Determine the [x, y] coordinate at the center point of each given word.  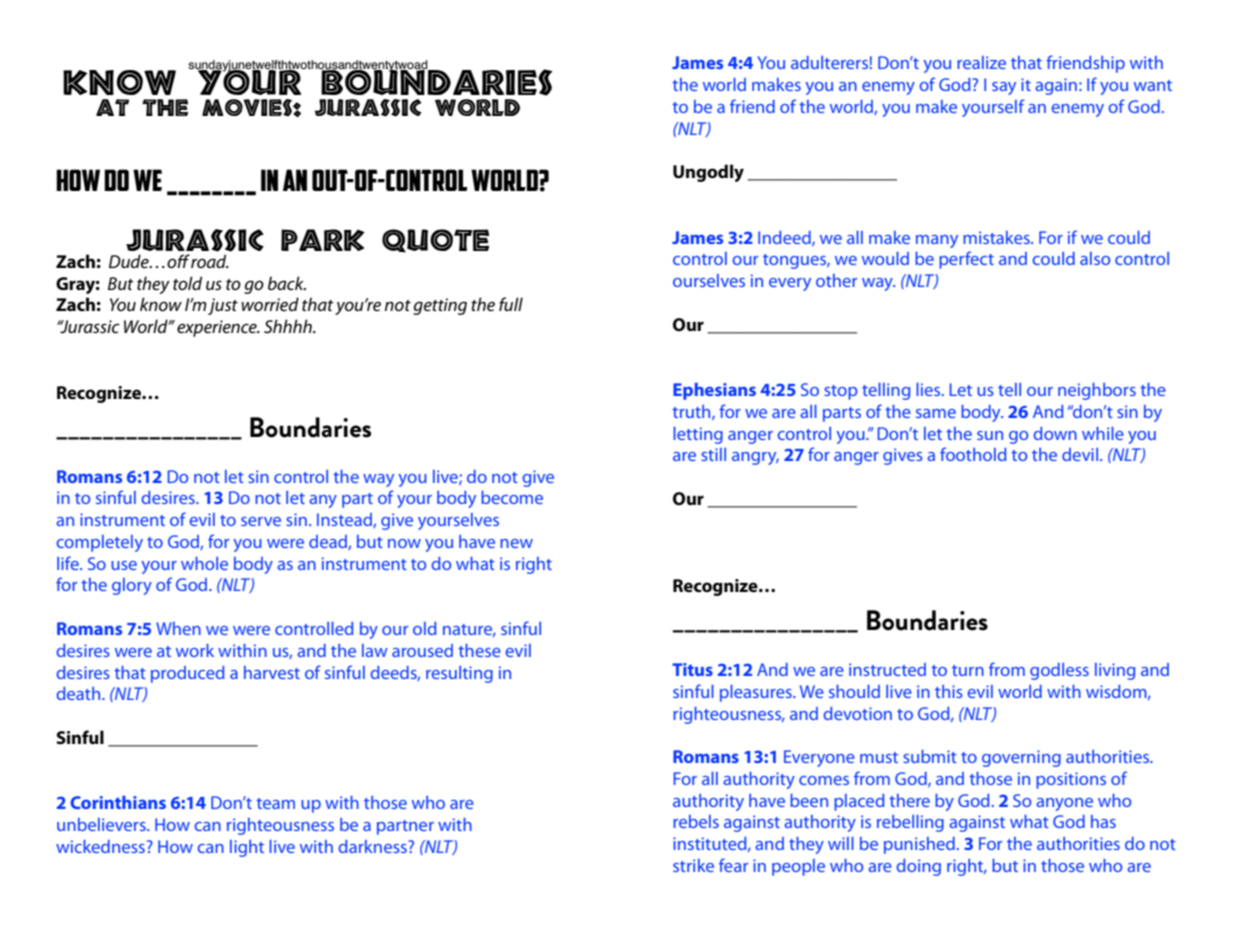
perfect [966, 260]
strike [693, 865]
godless [1059, 671]
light [247, 848]
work [195, 650]
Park [323, 240]
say [1004, 88]
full [511, 304]
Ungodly [708, 173]
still [713, 454]
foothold [973, 454]
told [187, 283]
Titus [692, 669]
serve [261, 521]
